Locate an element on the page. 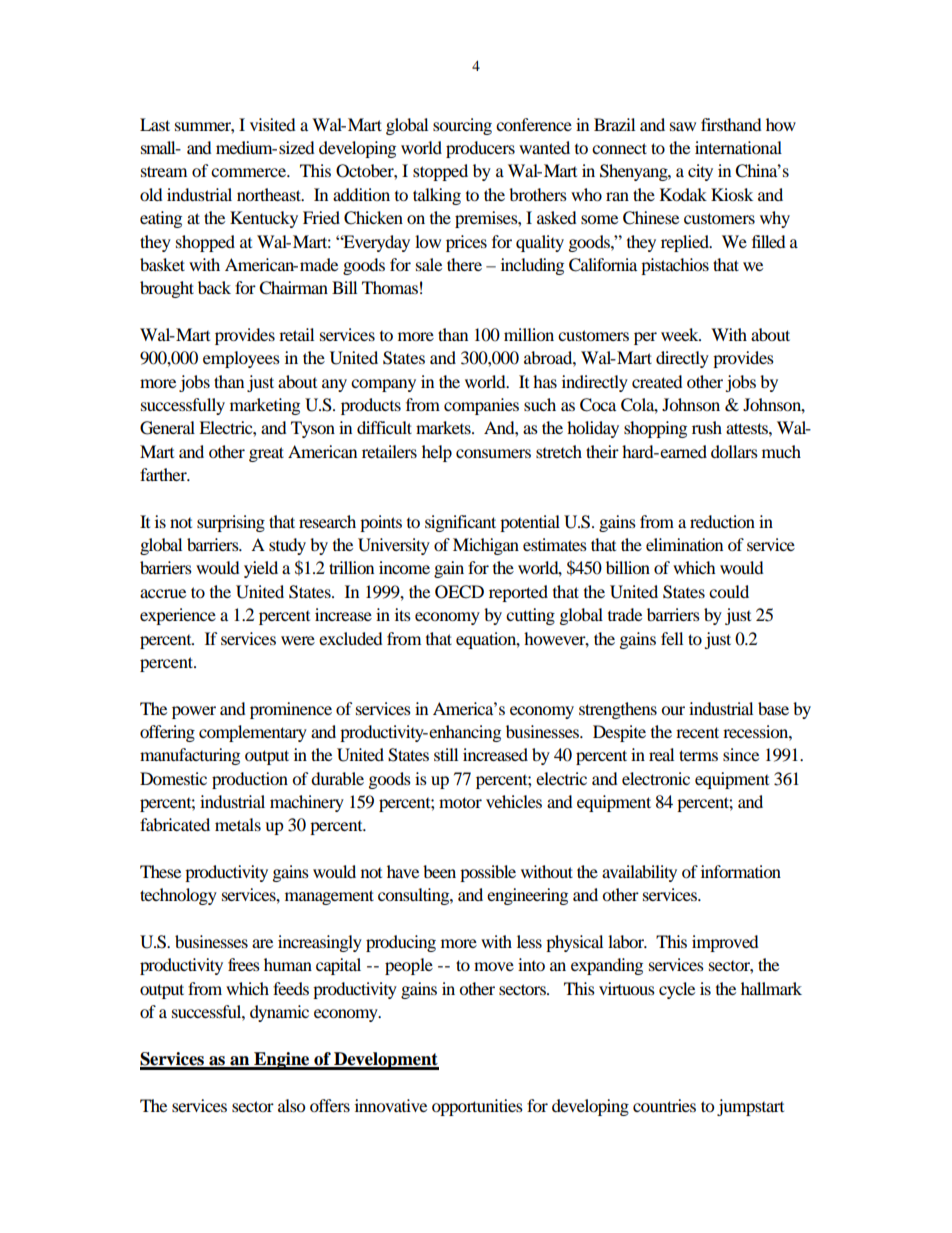 This page has width=952, height=1233. city is located at coordinates (700, 172).
